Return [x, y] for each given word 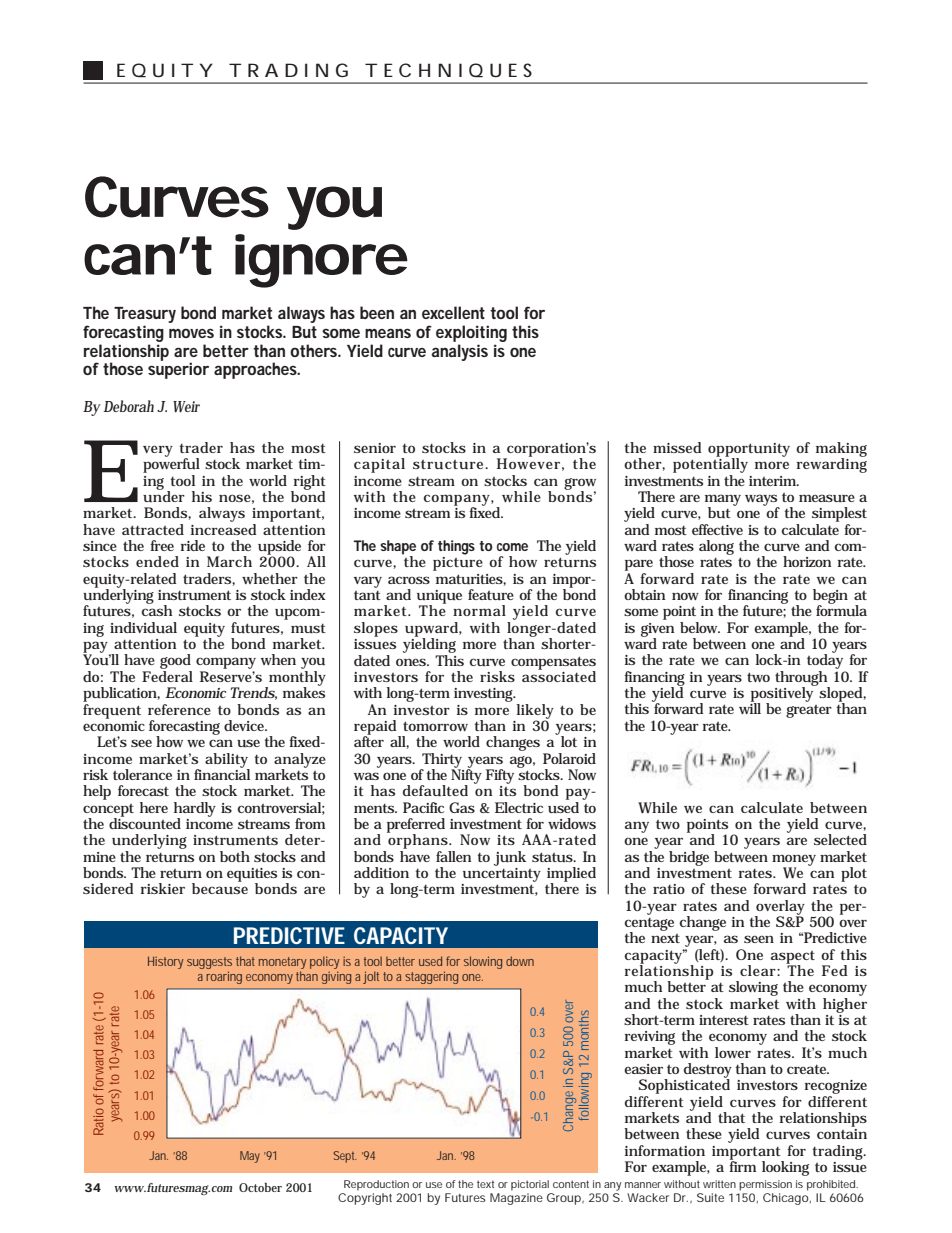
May [250, 1157]
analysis [459, 352]
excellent [453, 312]
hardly [195, 810]
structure [449, 464]
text [485, 1184]
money [794, 861]
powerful [171, 464]
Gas [462, 807]
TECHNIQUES [448, 70]
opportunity [749, 451]
